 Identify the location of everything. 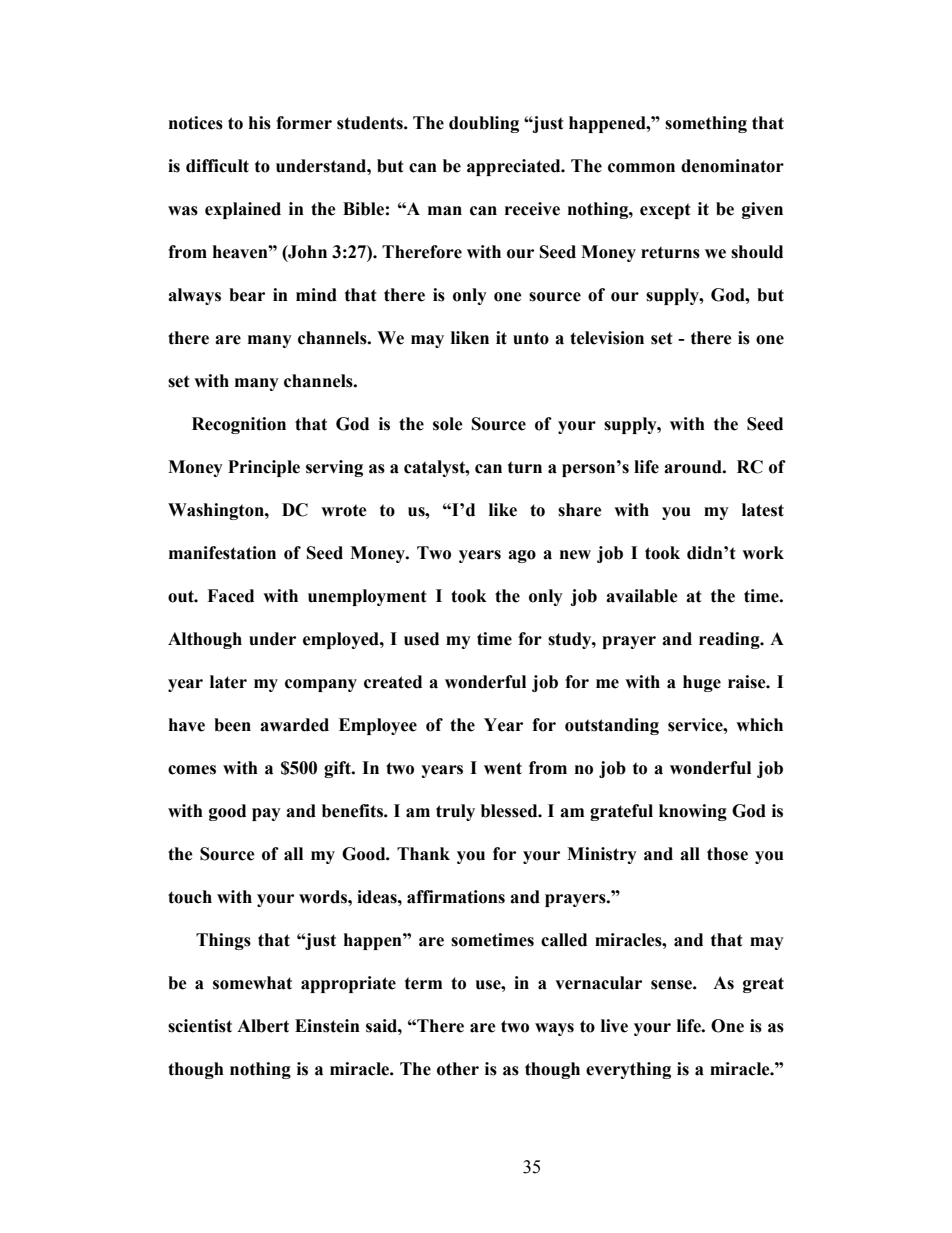
(628, 1070).
